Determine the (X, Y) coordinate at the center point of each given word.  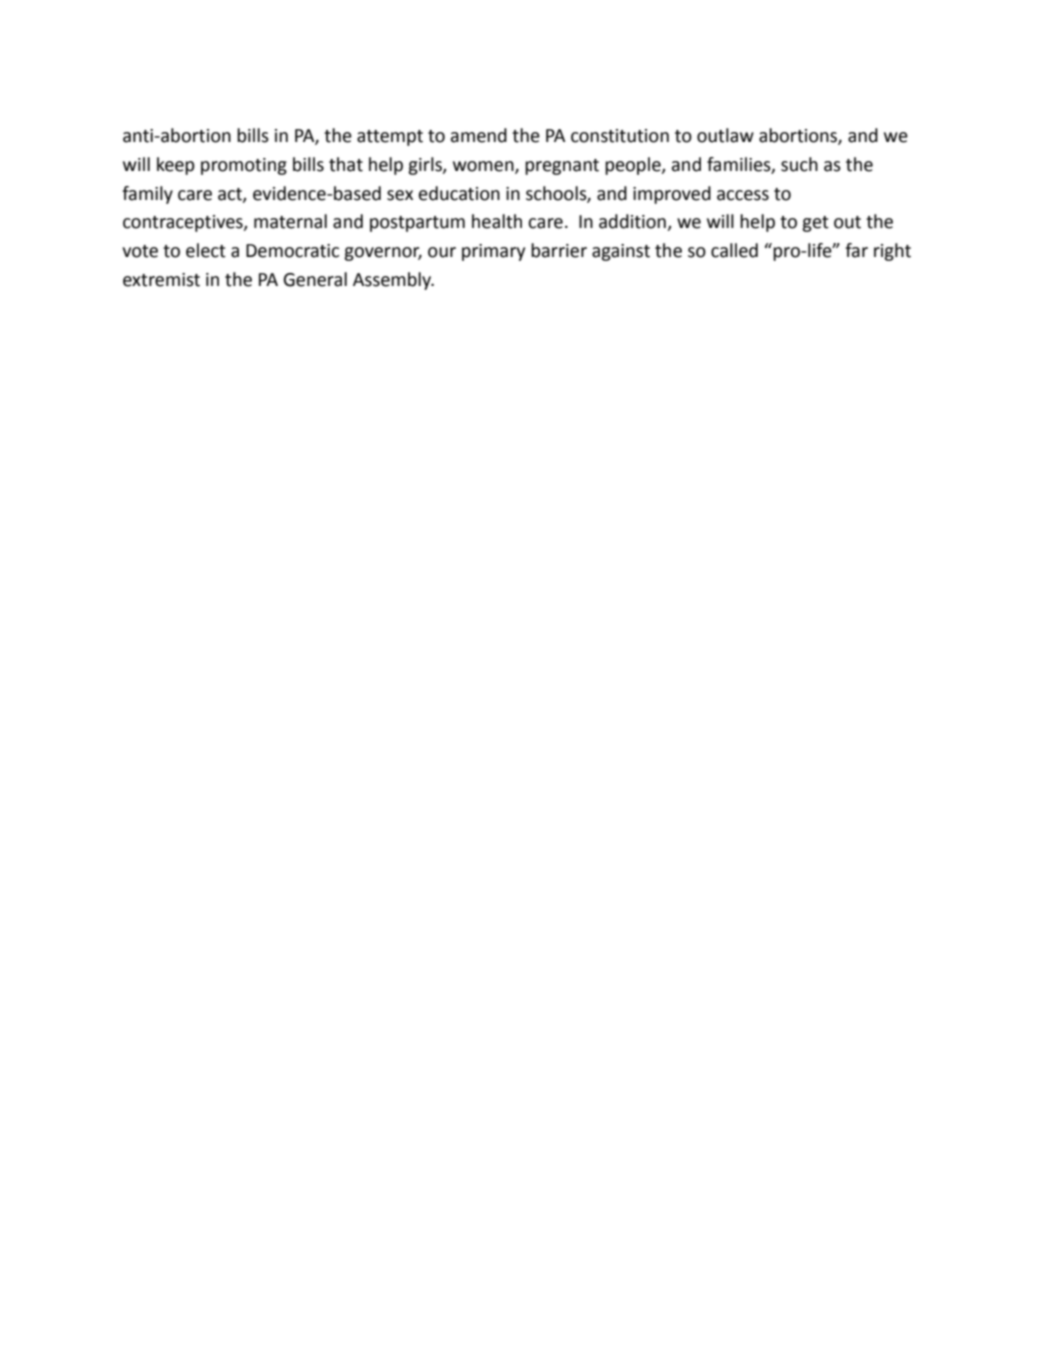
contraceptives (184, 223)
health (497, 221)
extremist (161, 280)
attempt (390, 138)
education (459, 193)
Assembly (393, 281)
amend (479, 135)
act (231, 195)
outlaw (725, 135)
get (815, 224)
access (743, 195)
